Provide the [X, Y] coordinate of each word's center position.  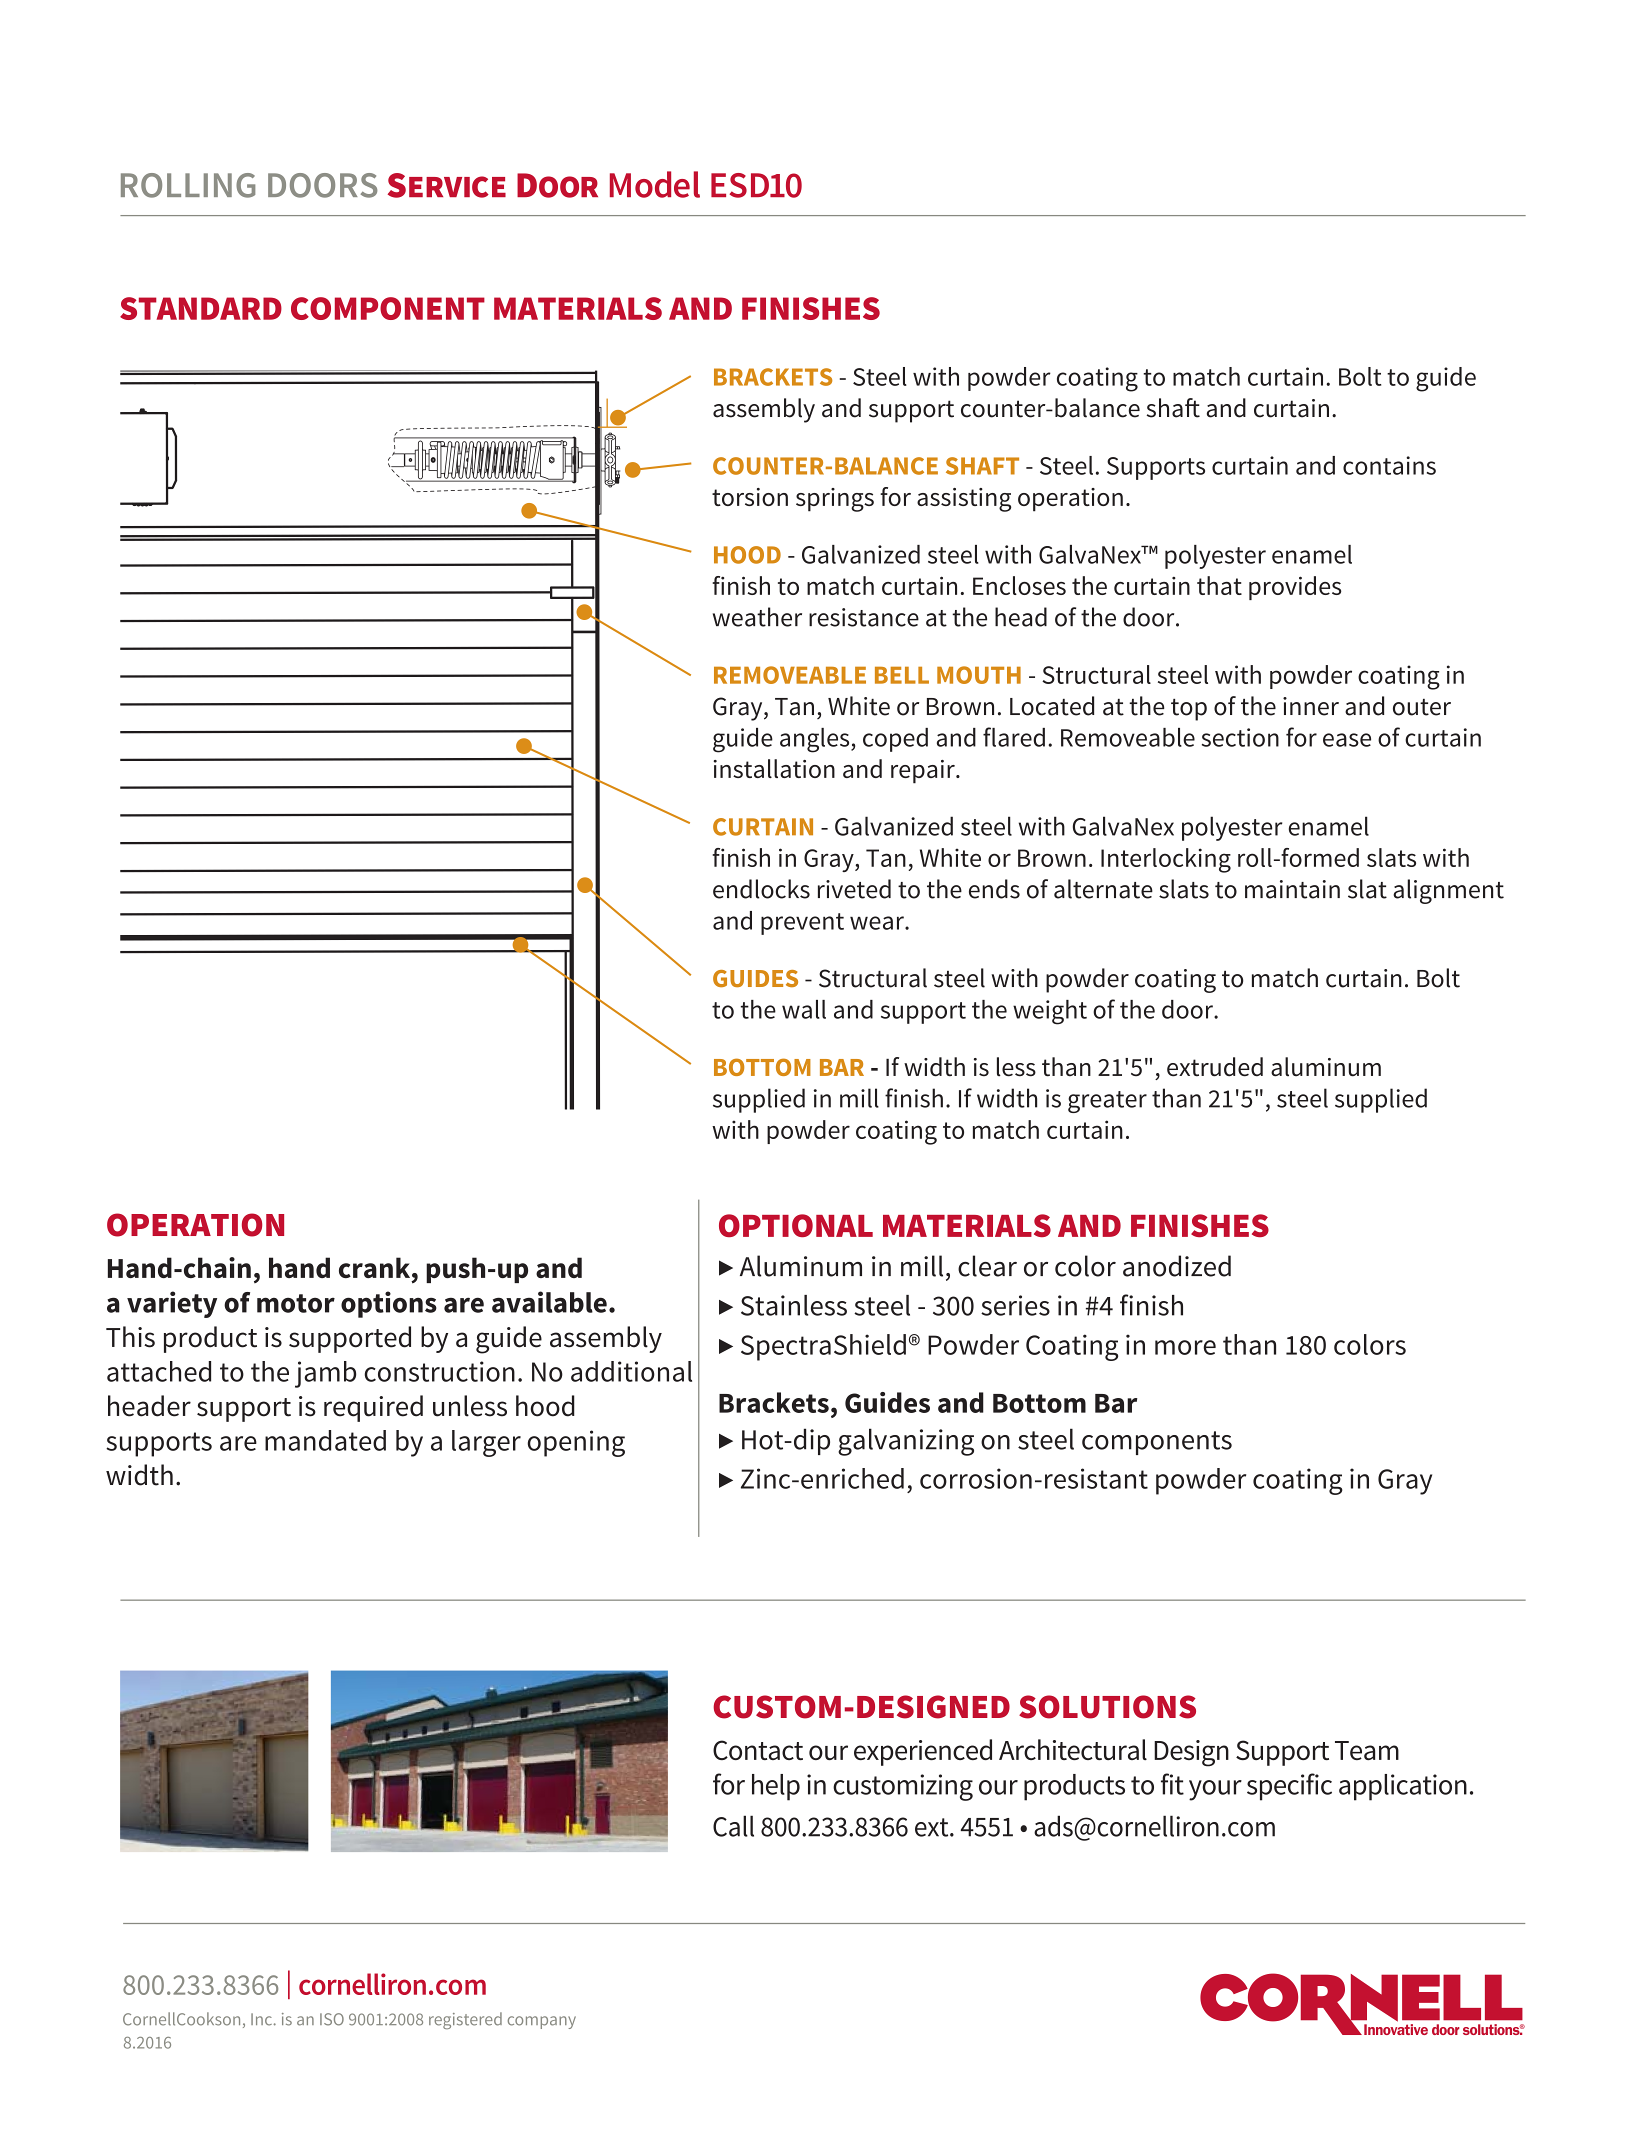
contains [1389, 465]
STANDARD [201, 308]
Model [655, 184]
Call [733, 1826]
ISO [332, 2019]
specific [1289, 1787]
